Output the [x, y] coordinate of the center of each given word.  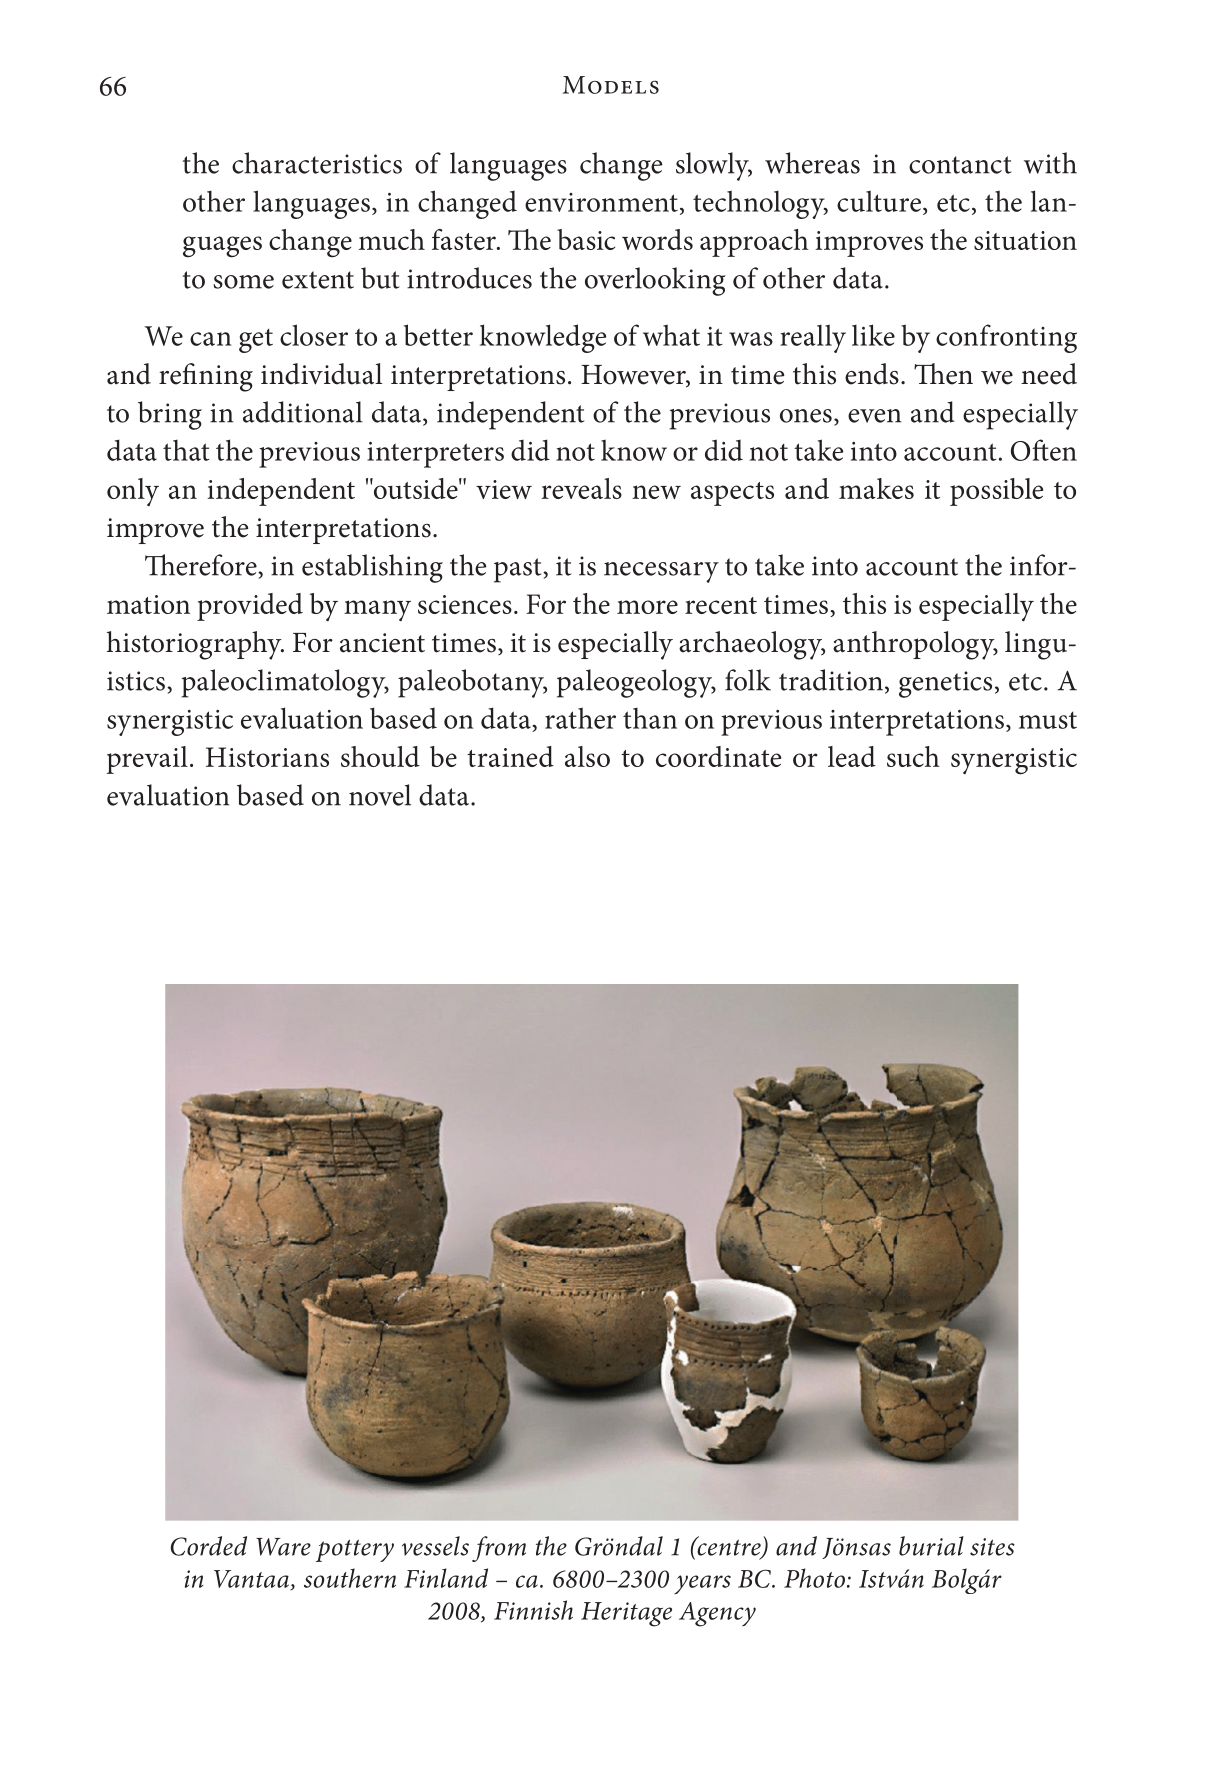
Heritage [626, 1614]
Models [611, 85]
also [587, 756]
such [913, 756]
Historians [267, 757]
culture [879, 201]
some [243, 282]
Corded [209, 1546]
